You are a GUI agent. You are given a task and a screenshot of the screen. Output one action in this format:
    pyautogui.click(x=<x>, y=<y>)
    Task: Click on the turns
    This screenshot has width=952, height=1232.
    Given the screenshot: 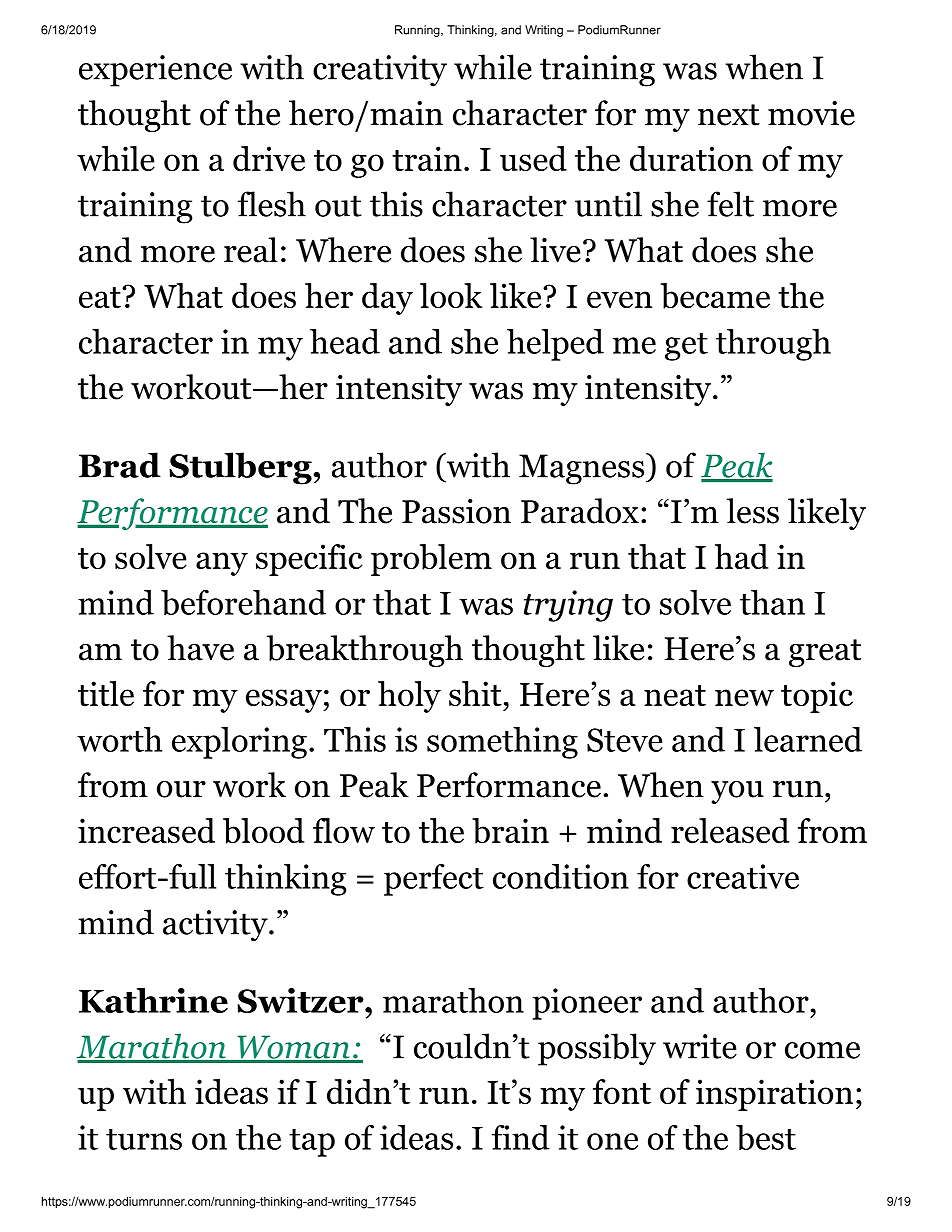 What is the action you would take?
    pyautogui.click(x=144, y=1139)
